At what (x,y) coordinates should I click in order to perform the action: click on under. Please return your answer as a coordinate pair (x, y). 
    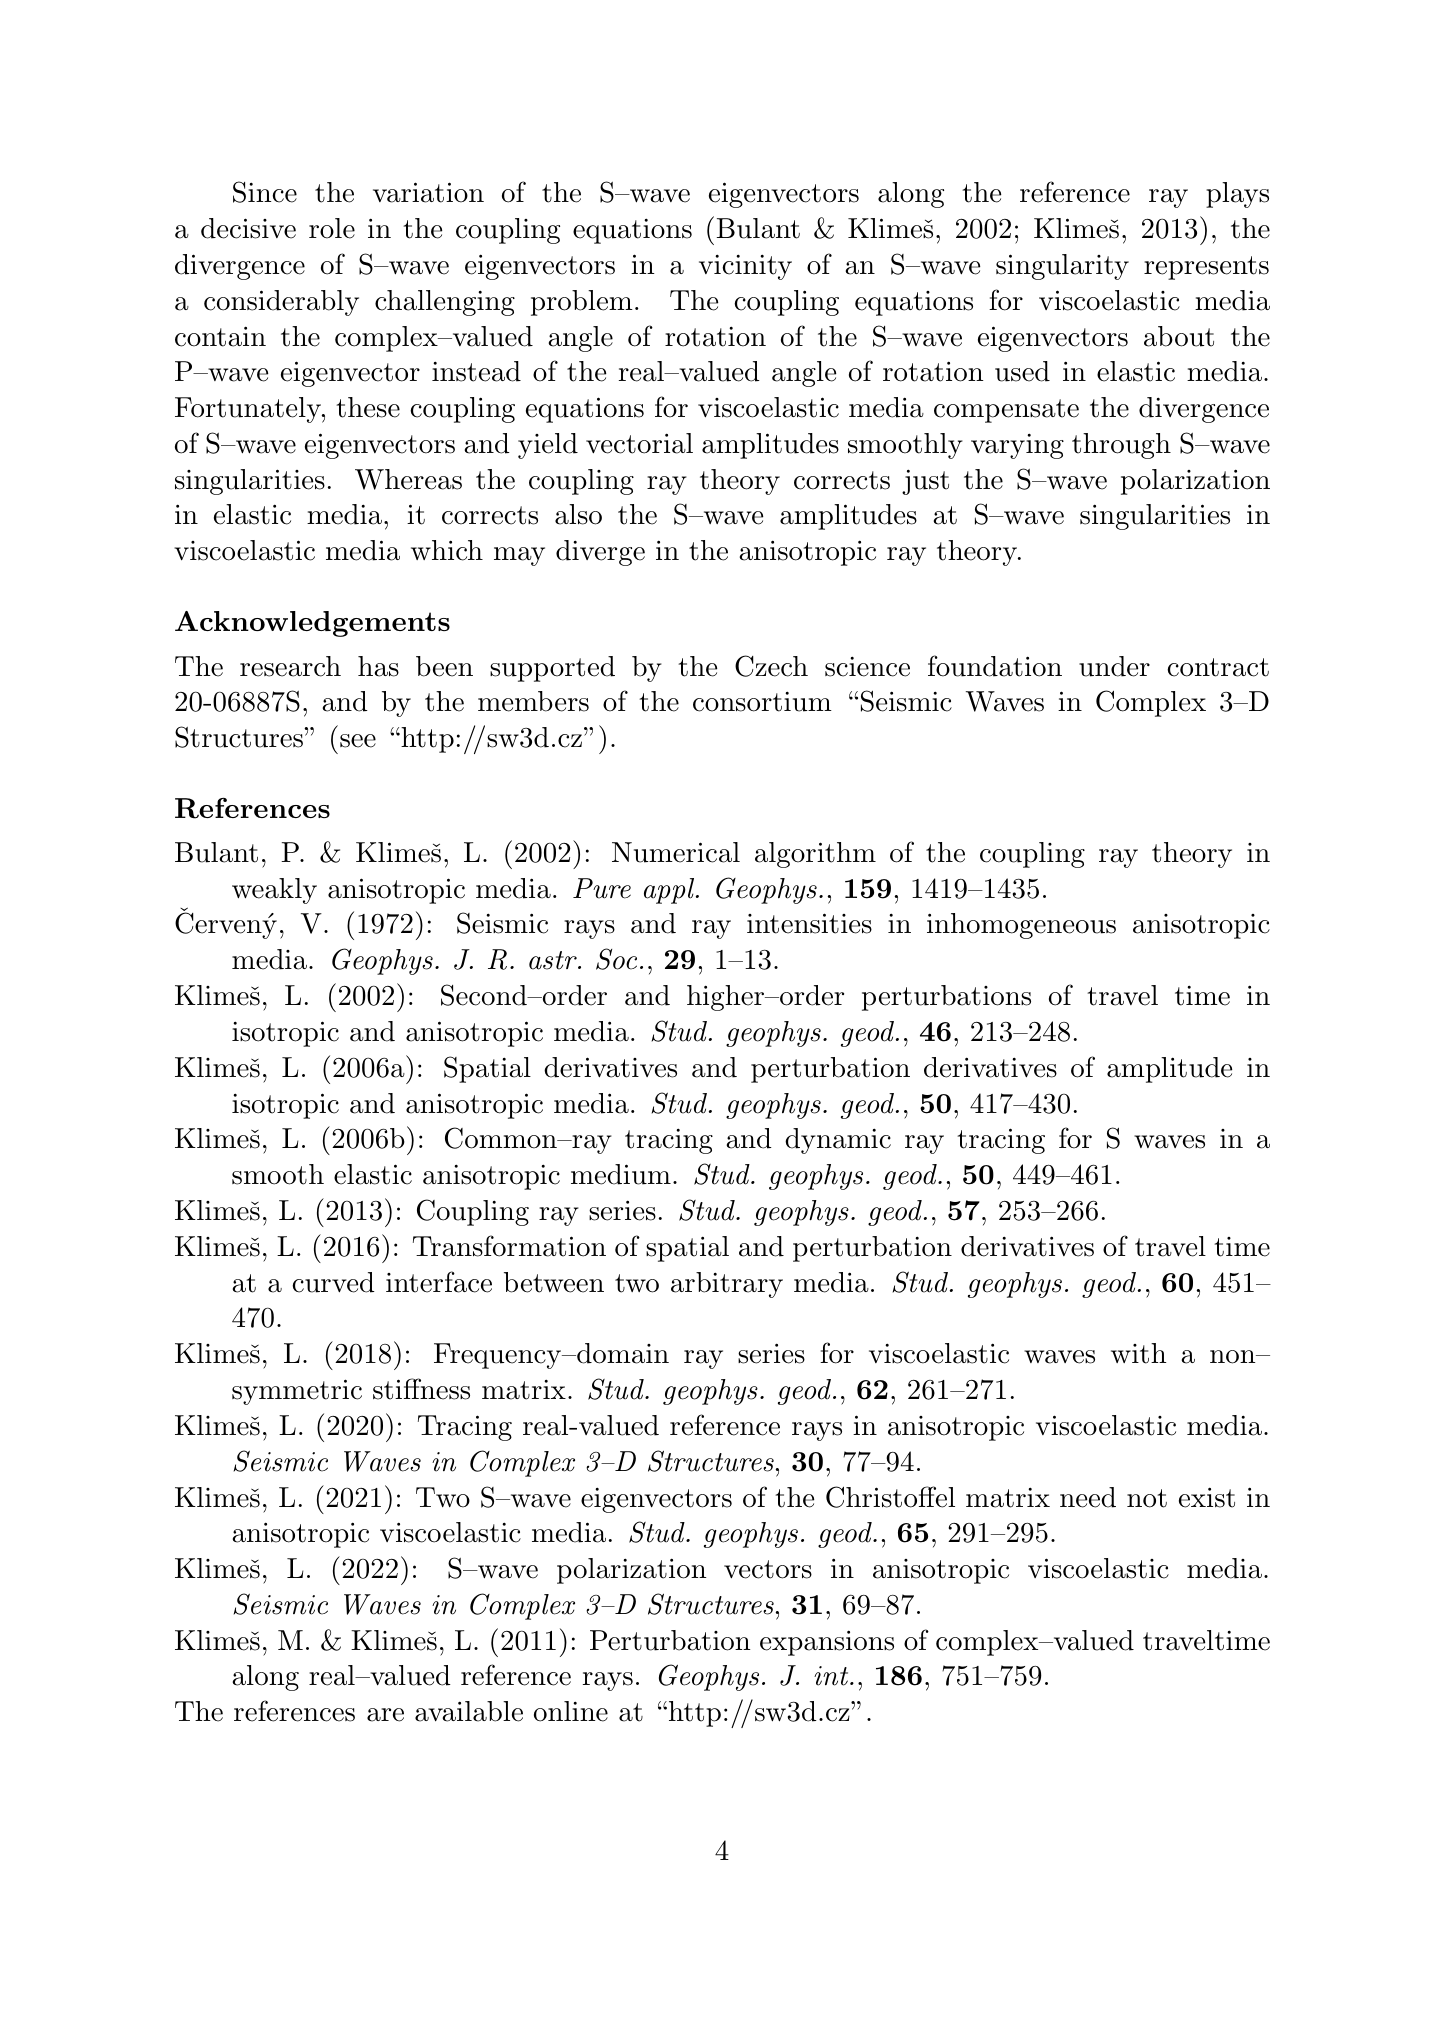
    Looking at the image, I should click on (1114, 666).
